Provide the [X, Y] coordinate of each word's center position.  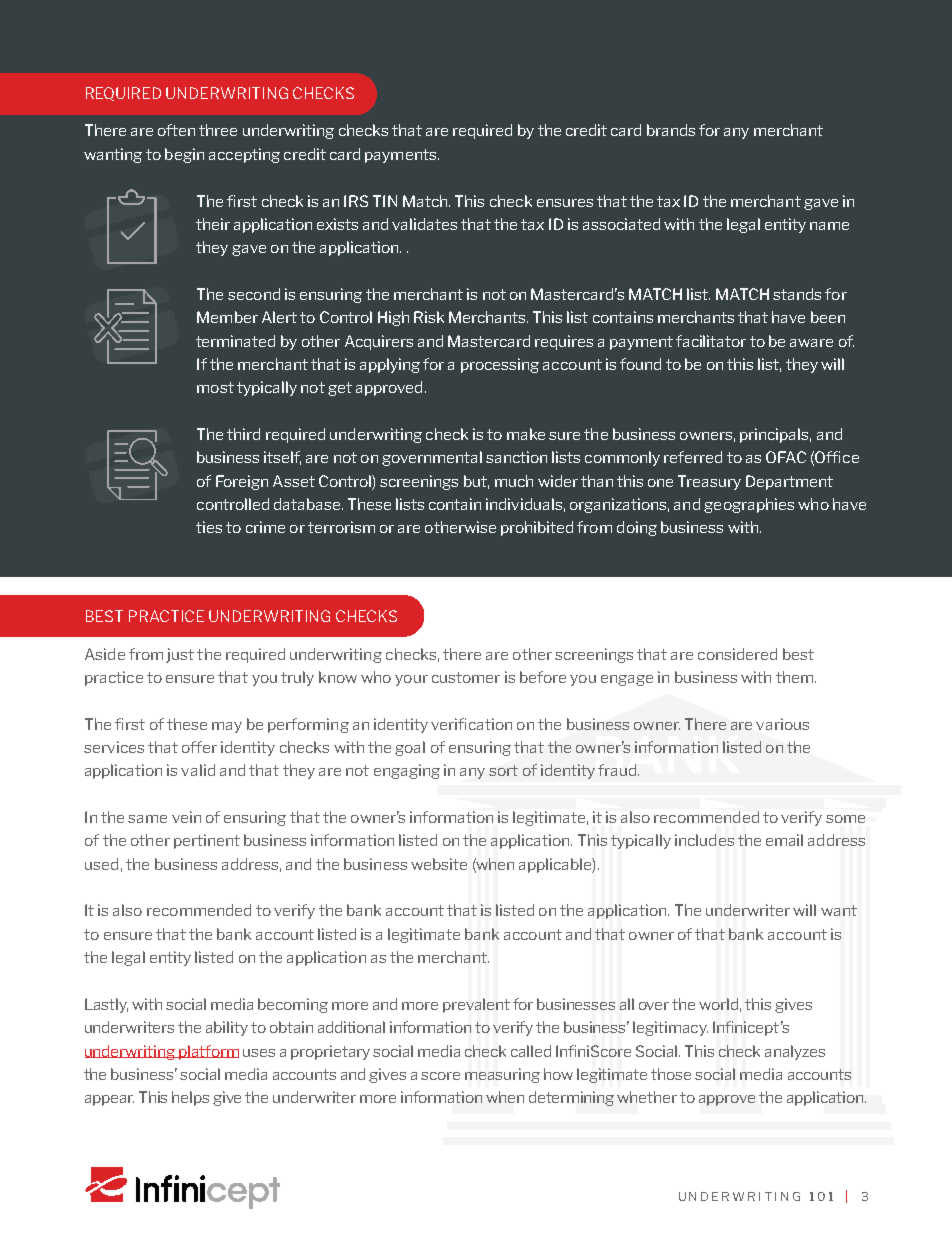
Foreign [242, 482]
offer [199, 747]
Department [789, 482]
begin [184, 155]
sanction [516, 457]
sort [503, 770]
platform [208, 1052]
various [782, 724]
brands [671, 130]
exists [337, 224]
